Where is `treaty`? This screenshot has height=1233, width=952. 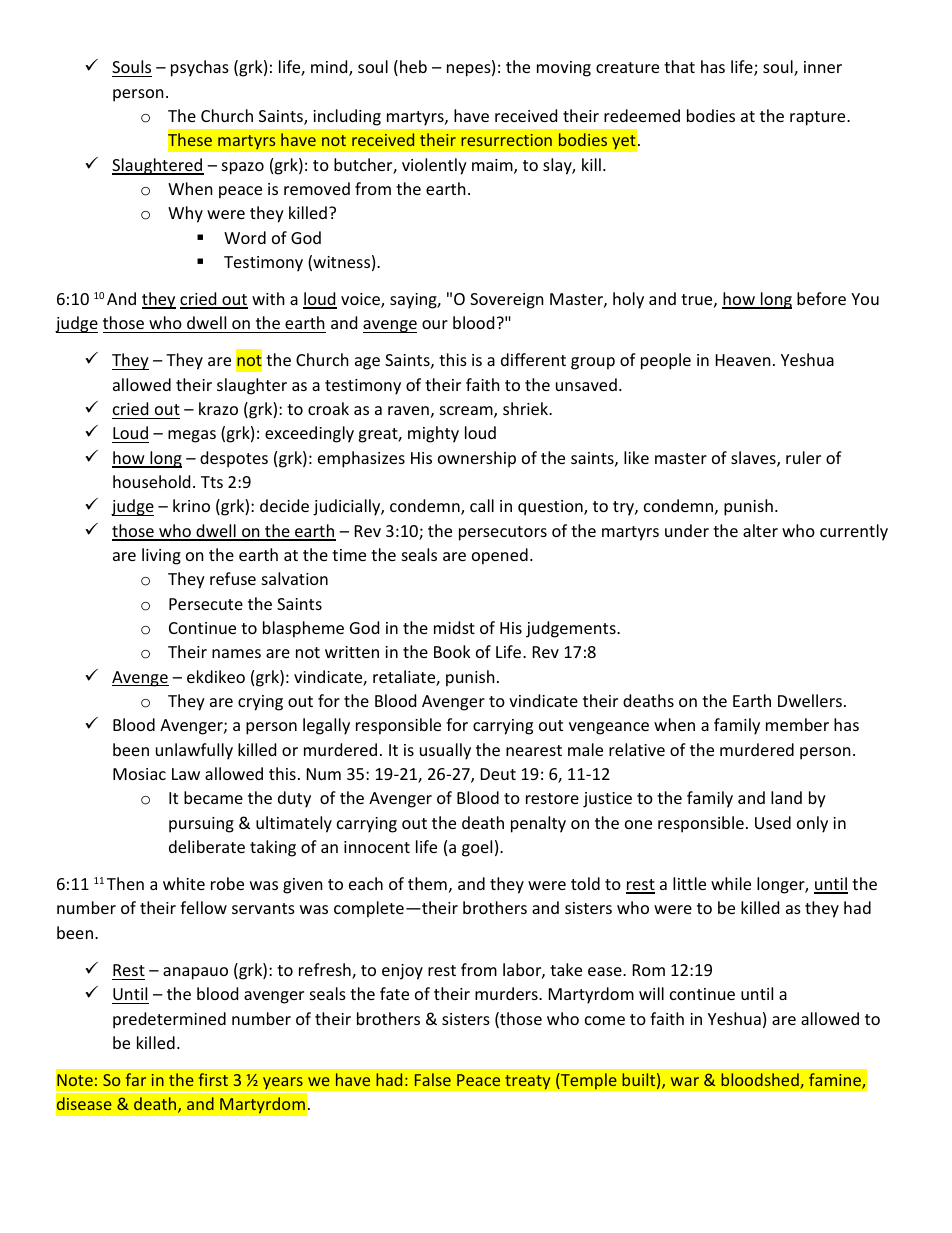
treaty is located at coordinates (528, 1082).
